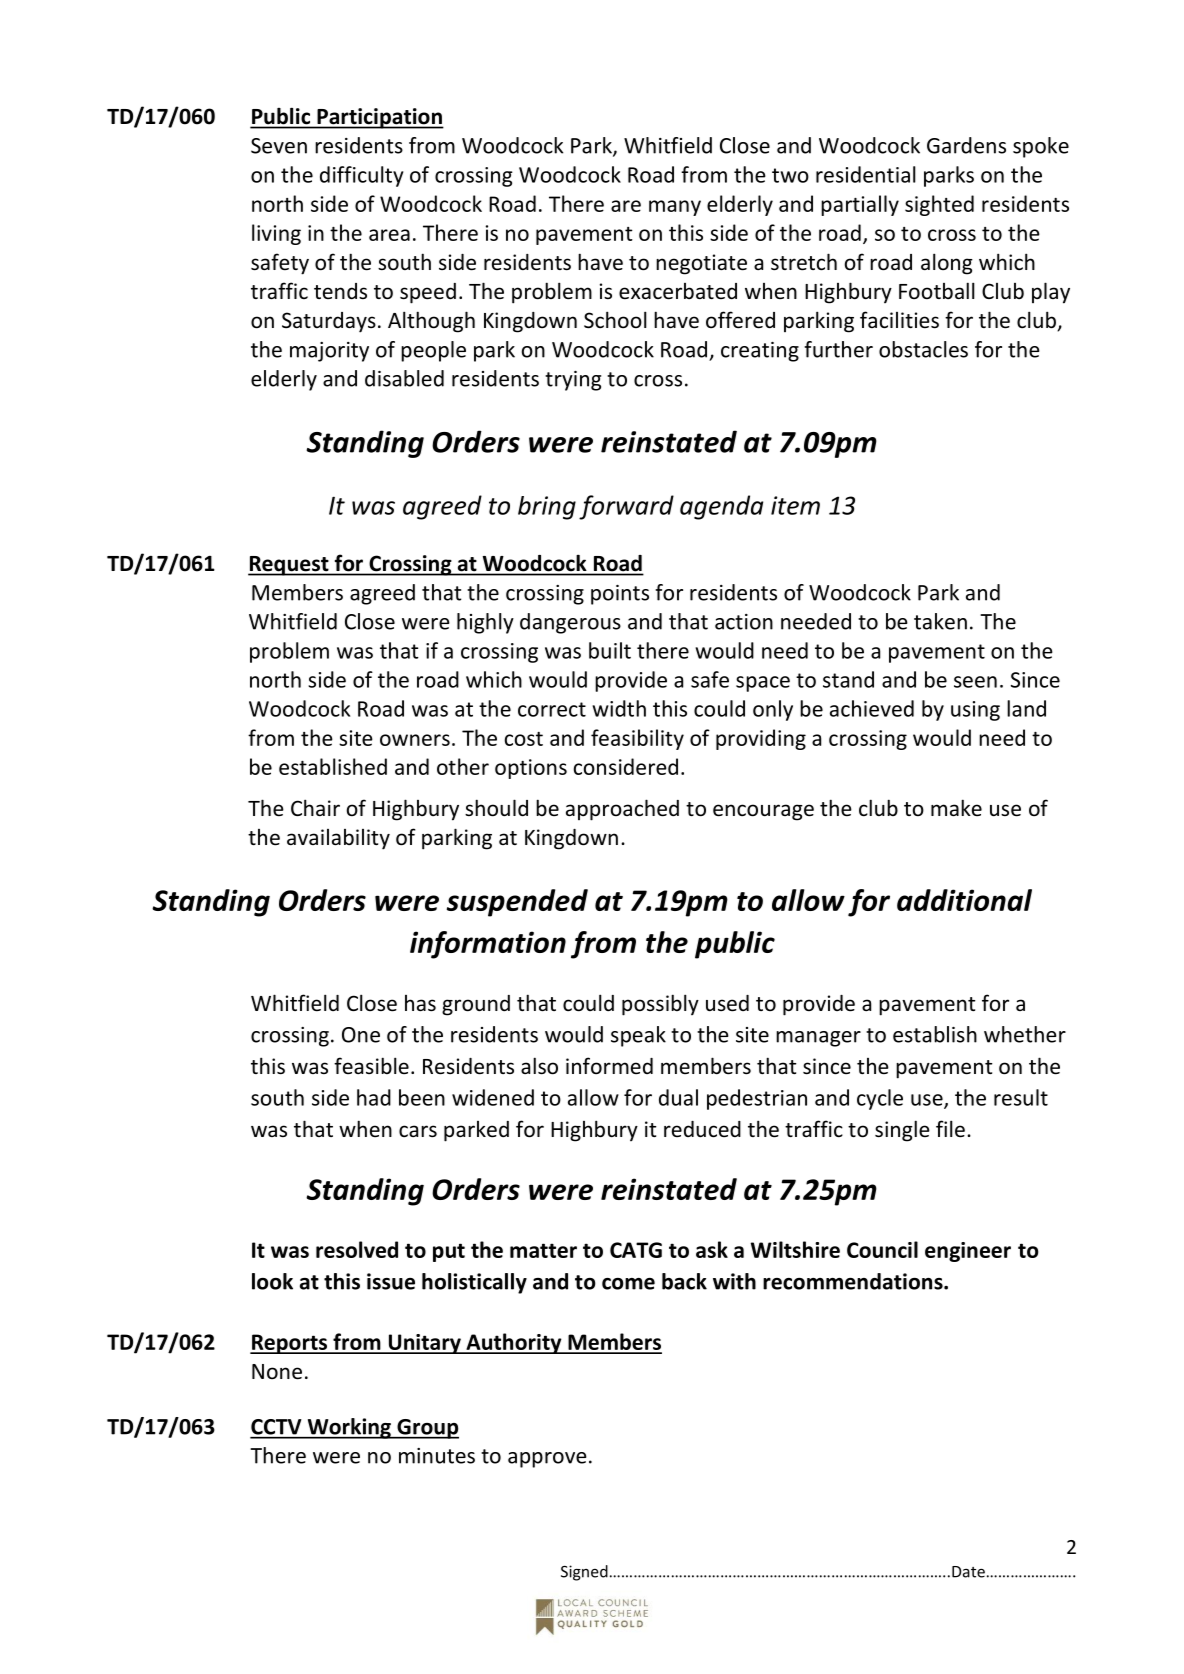  Describe the element at coordinates (349, 1428) in the document. I see `Working` at that location.
